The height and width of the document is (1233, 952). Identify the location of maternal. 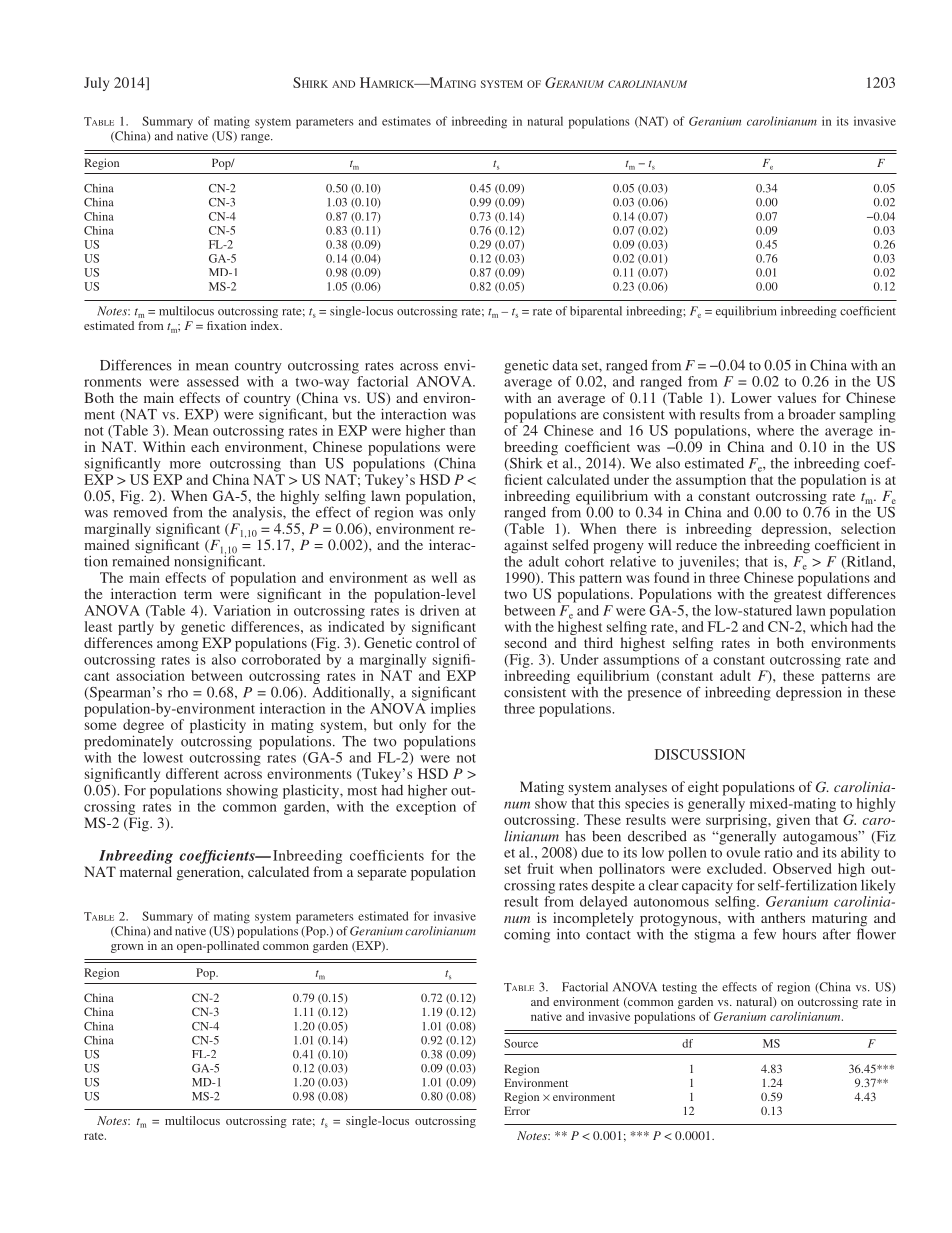
(146, 871).
